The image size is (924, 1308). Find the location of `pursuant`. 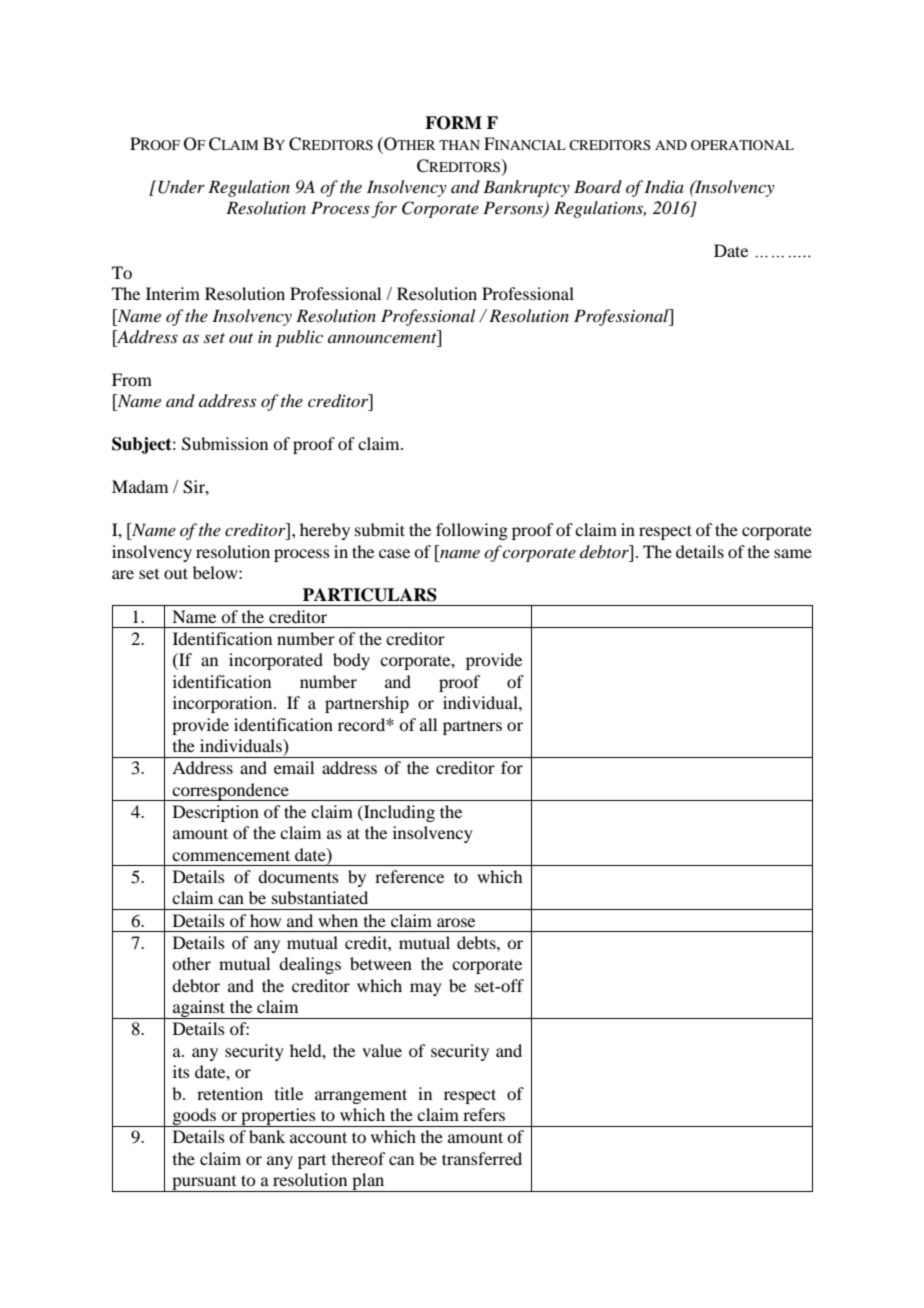

pursuant is located at coordinates (204, 1184).
